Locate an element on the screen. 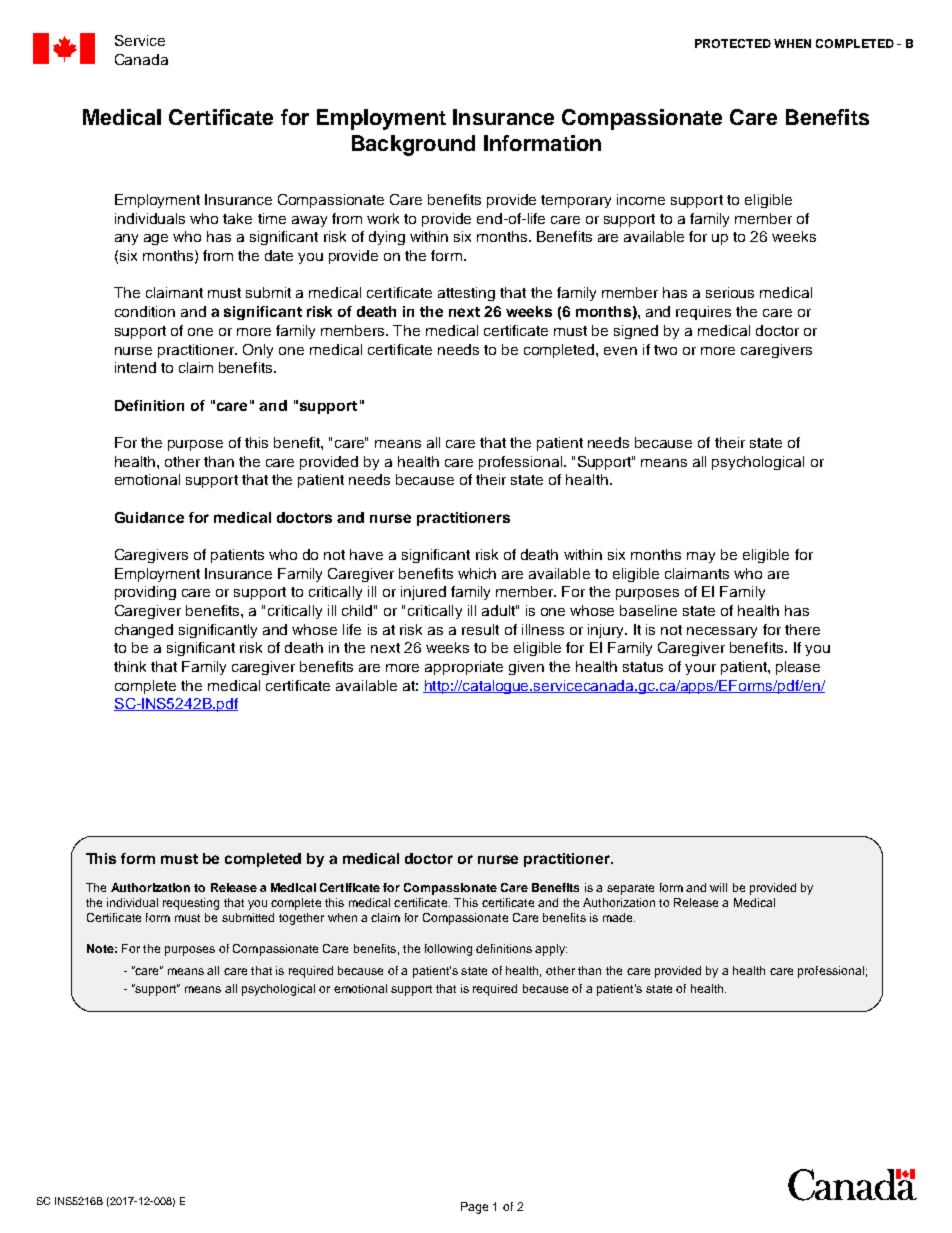 This screenshot has height=1233, width=952. necessary is located at coordinates (722, 632).
